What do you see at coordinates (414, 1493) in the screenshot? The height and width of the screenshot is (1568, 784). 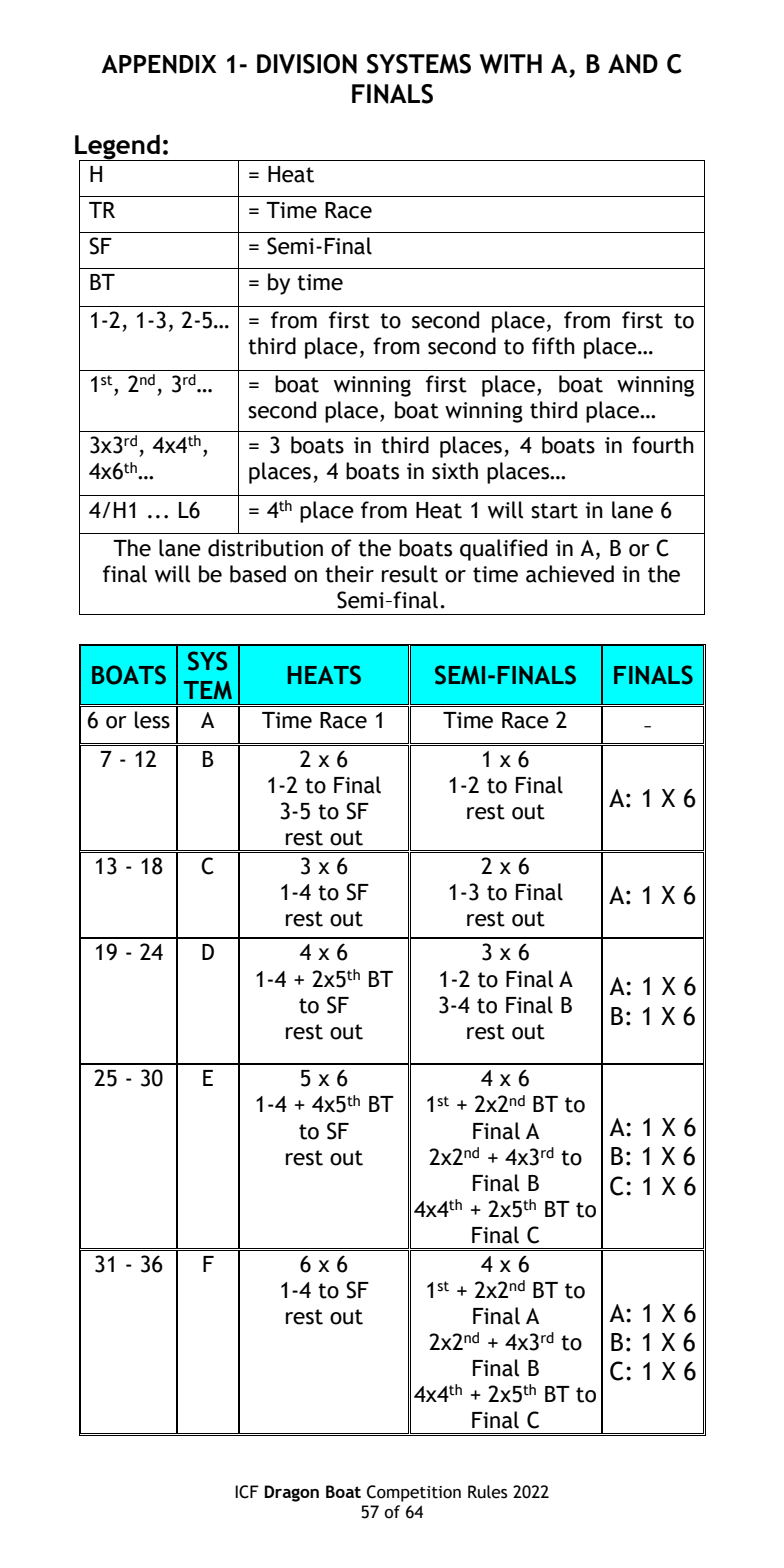 I see `Competition` at bounding box center [414, 1493].
